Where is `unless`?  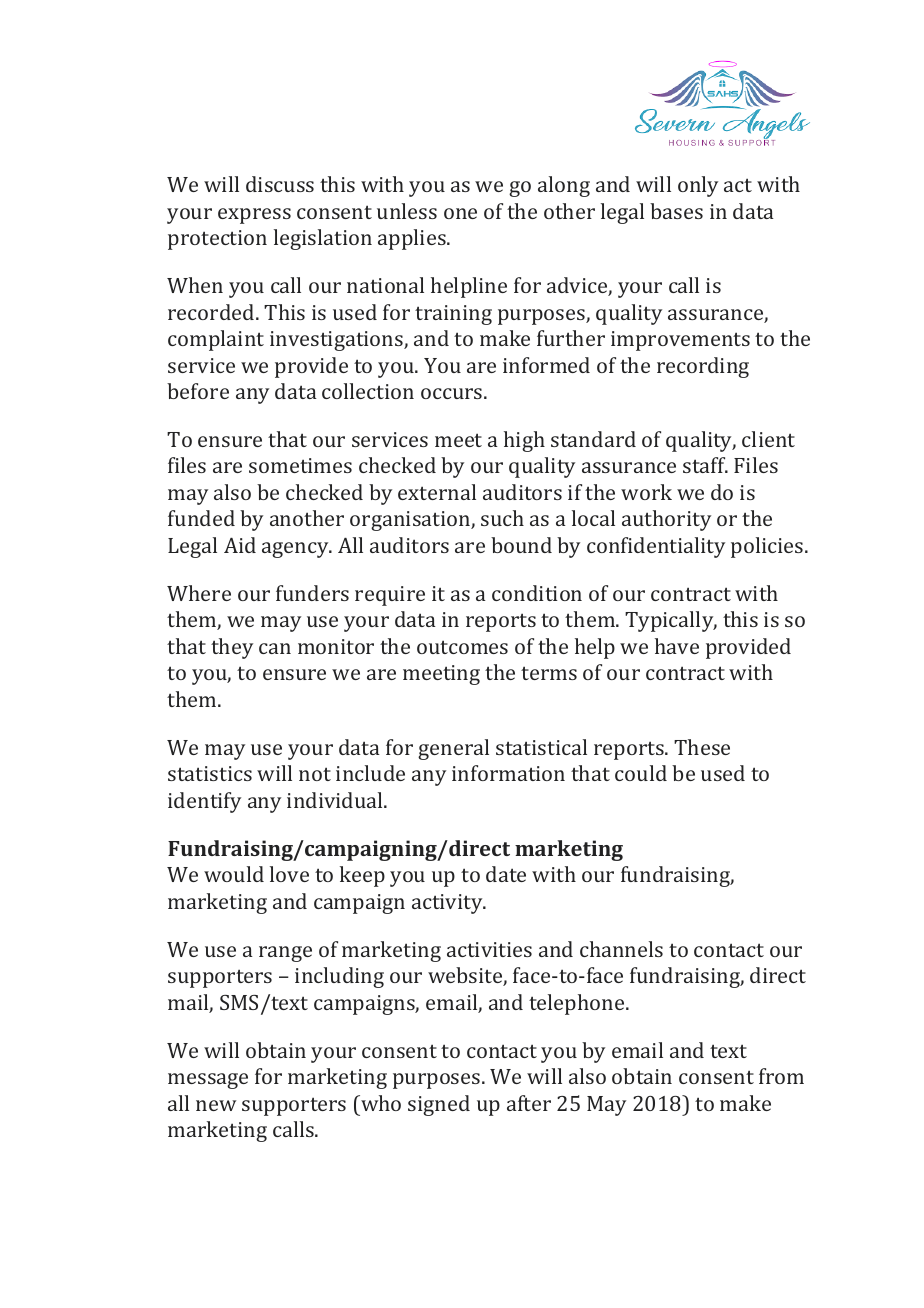
unless is located at coordinates (407, 211).
